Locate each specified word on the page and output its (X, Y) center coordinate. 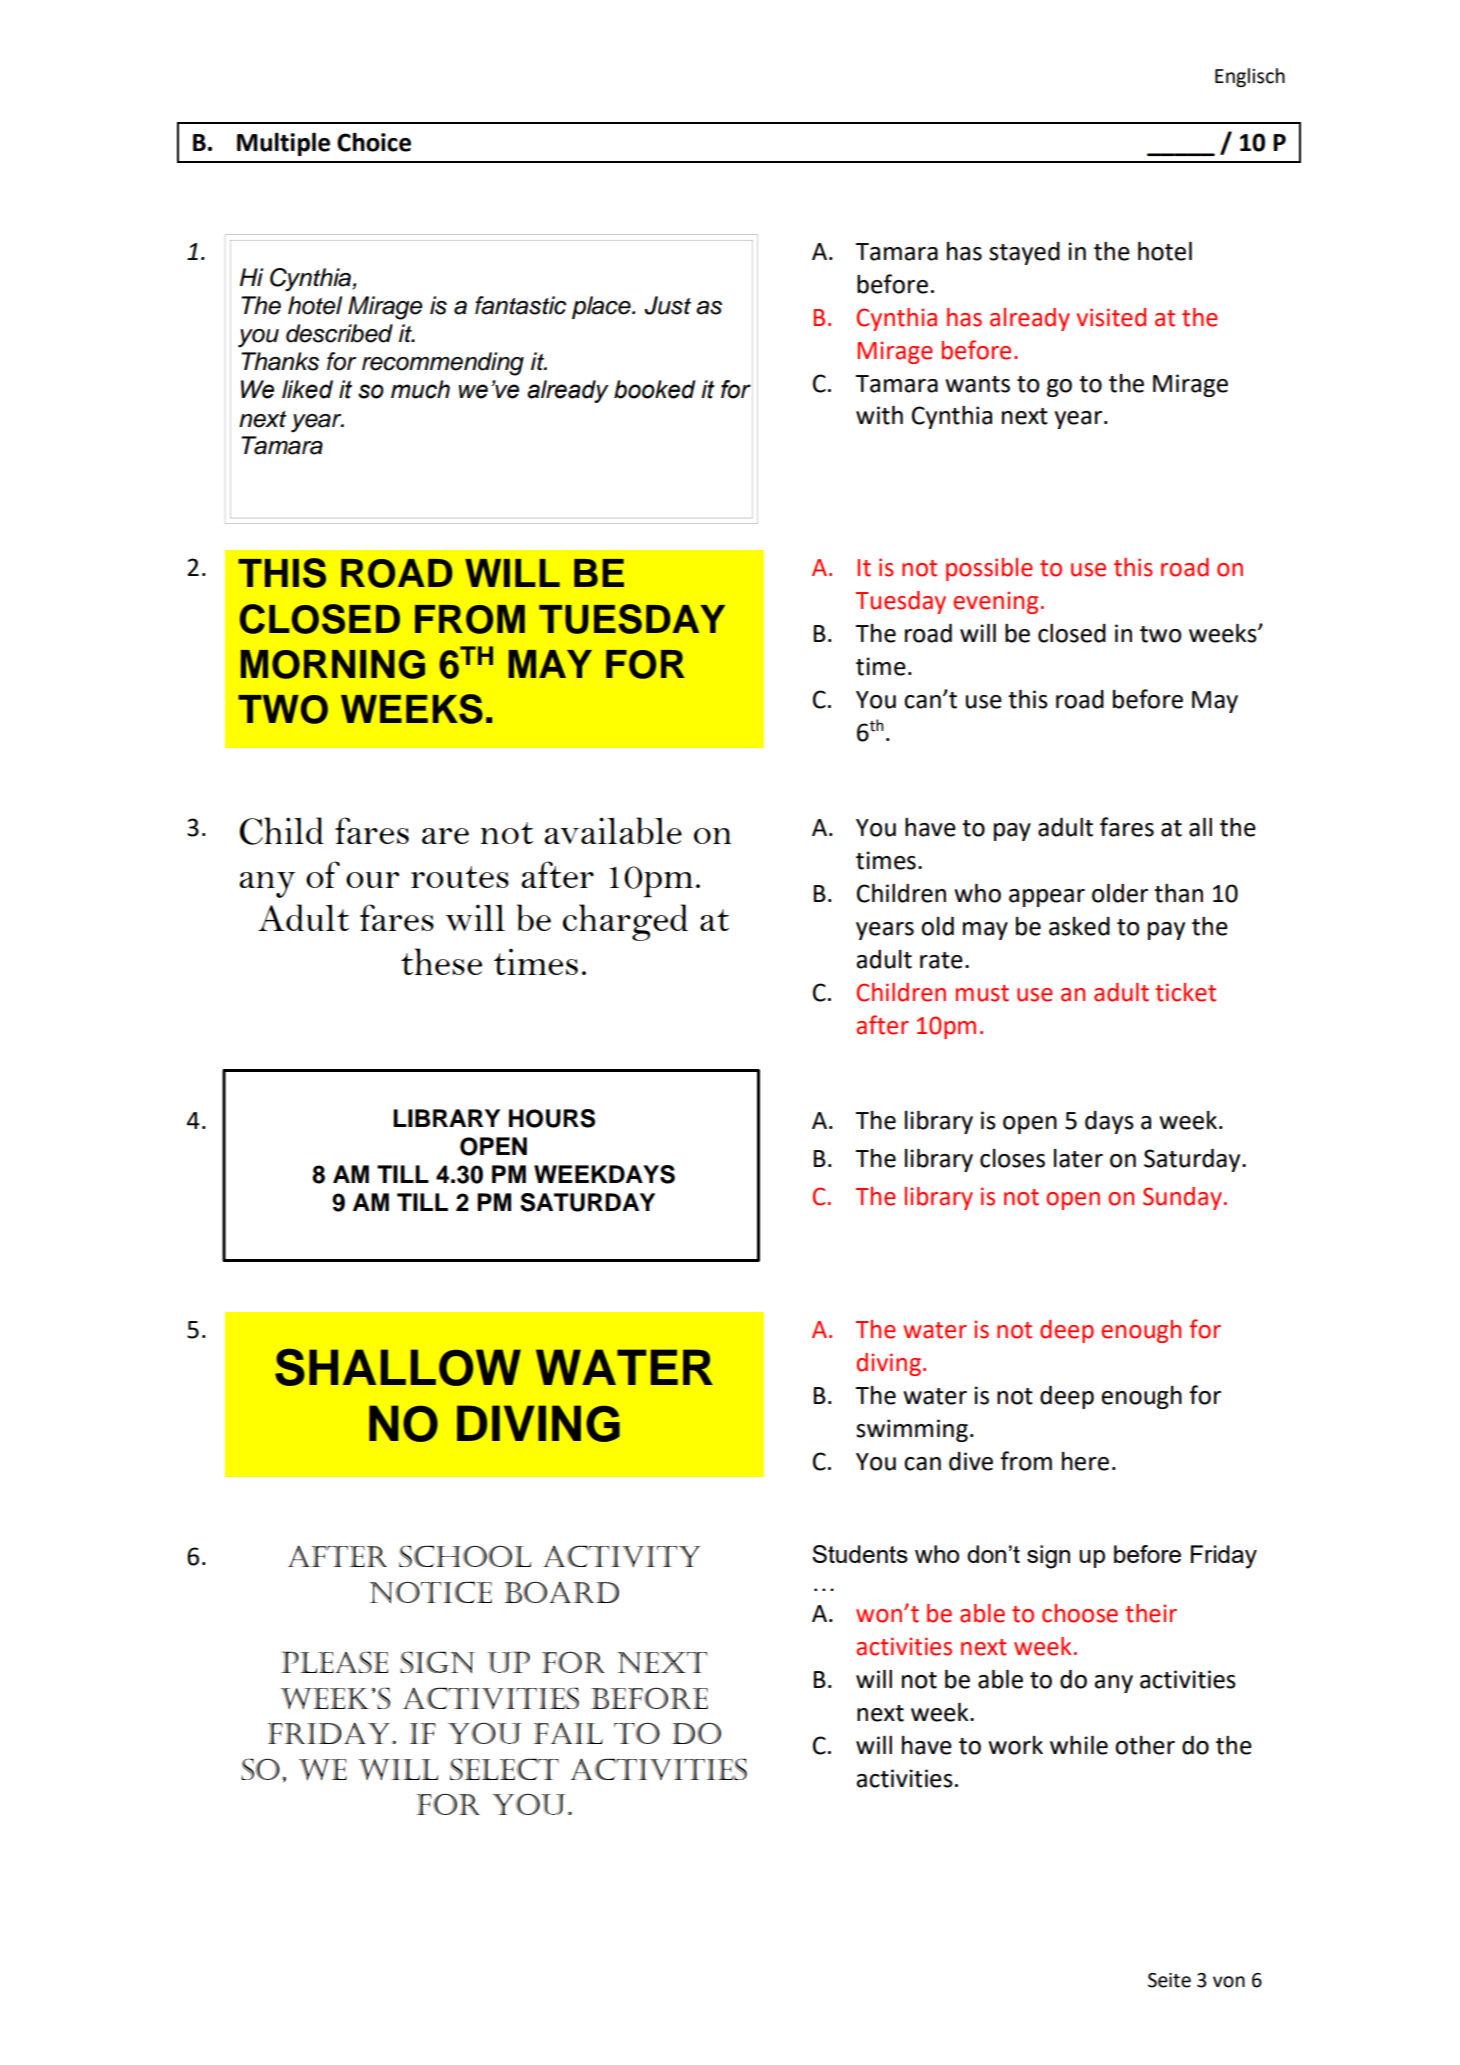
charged (625, 922)
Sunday (1182, 1198)
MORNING (333, 664)
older (1120, 893)
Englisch (1250, 77)
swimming (912, 1430)
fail (568, 1733)
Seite (1169, 1980)
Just (667, 305)
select (504, 1769)
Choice (374, 142)
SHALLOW (398, 1367)
